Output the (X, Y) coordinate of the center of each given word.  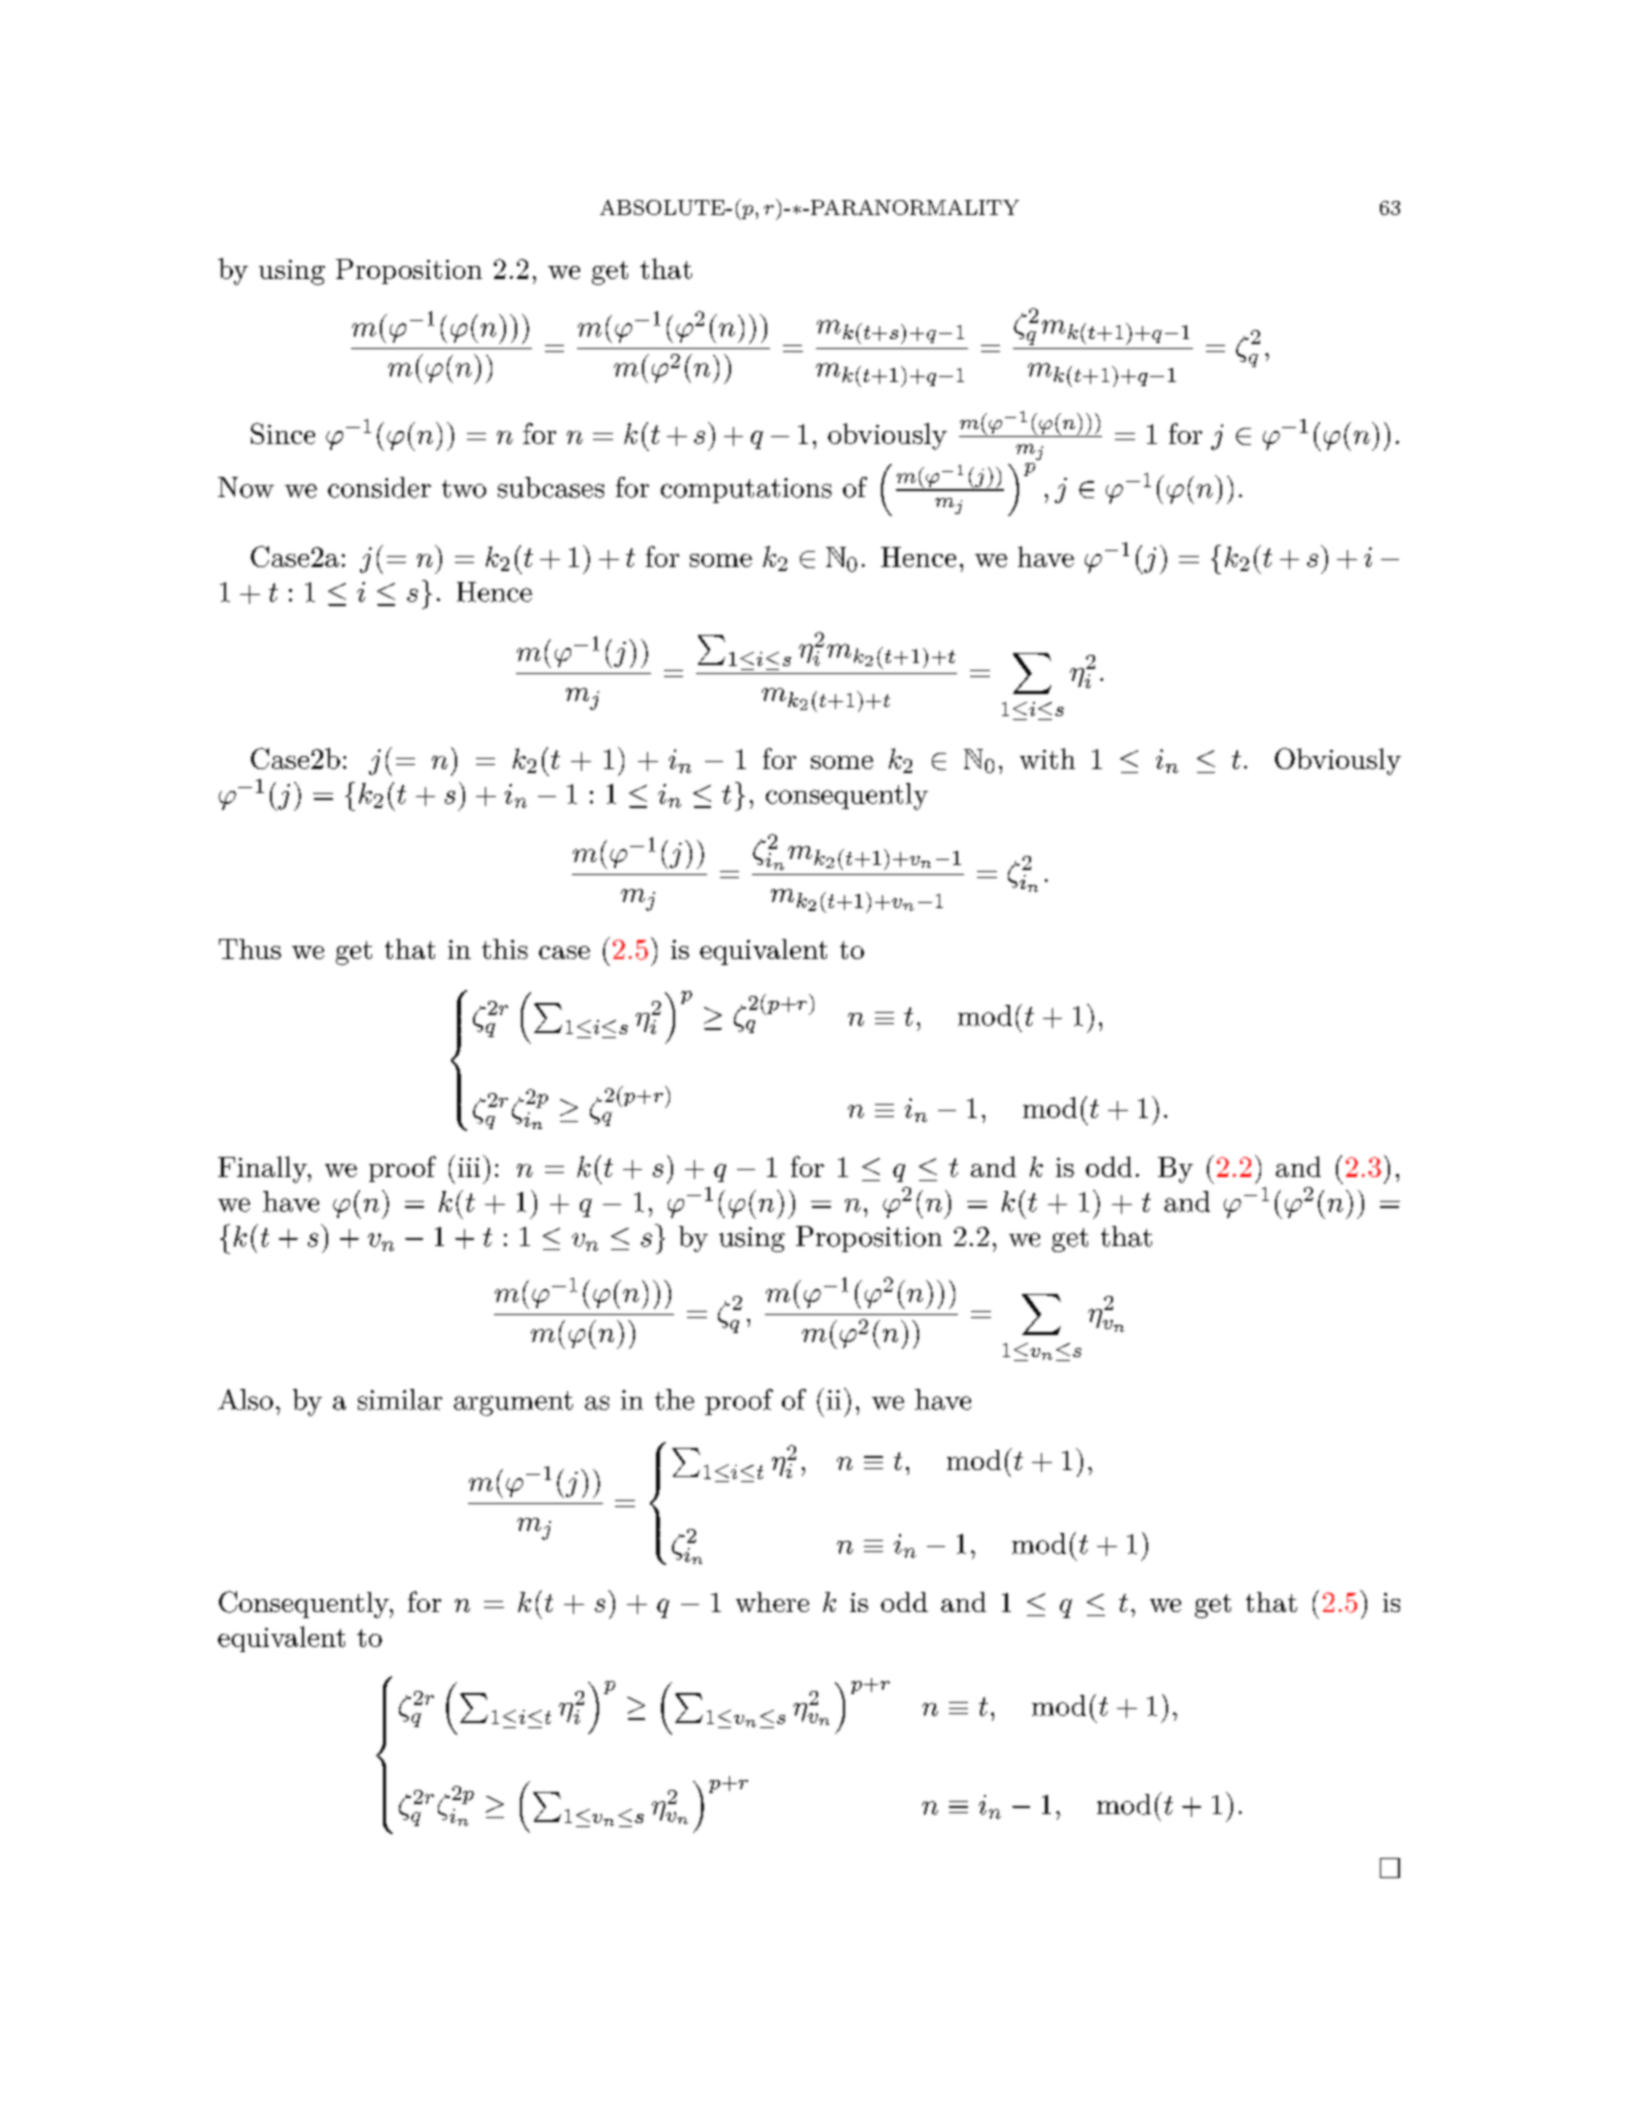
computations (746, 490)
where (772, 1602)
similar (400, 1399)
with (1047, 758)
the (674, 1399)
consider (379, 487)
